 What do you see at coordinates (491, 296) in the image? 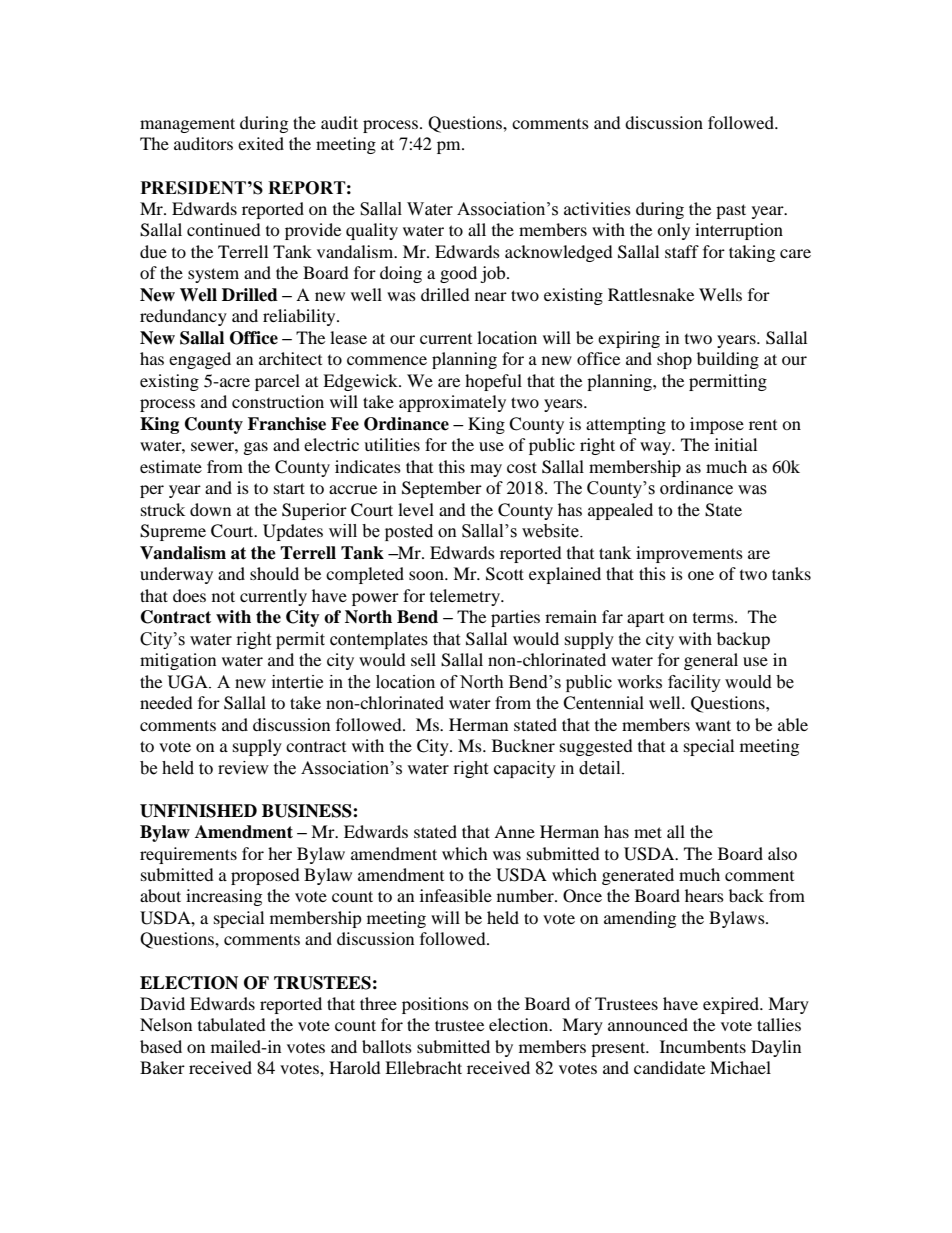
I see `near` at bounding box center [491, 296].
